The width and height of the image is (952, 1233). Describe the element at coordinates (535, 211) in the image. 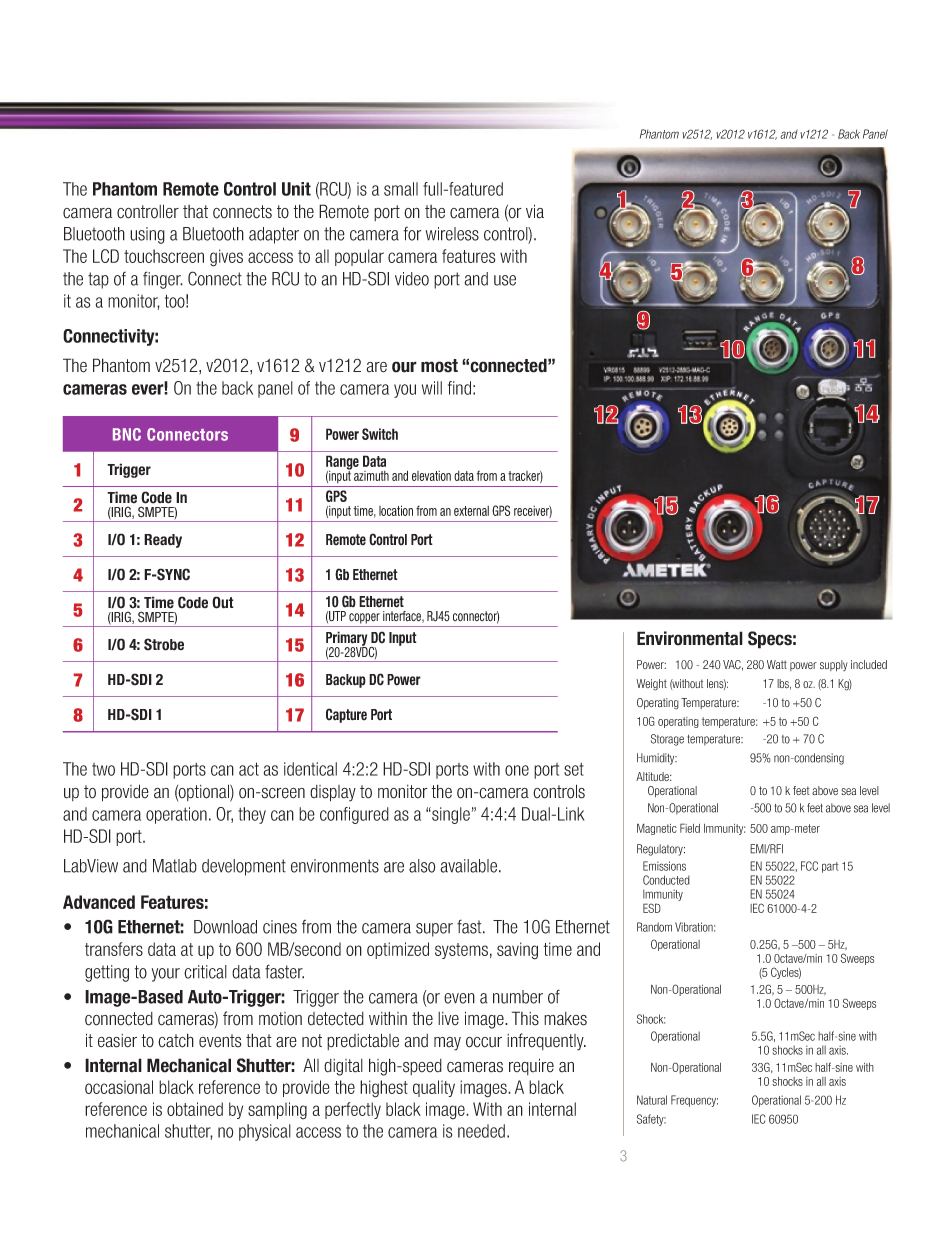

I see `via` at that location.
